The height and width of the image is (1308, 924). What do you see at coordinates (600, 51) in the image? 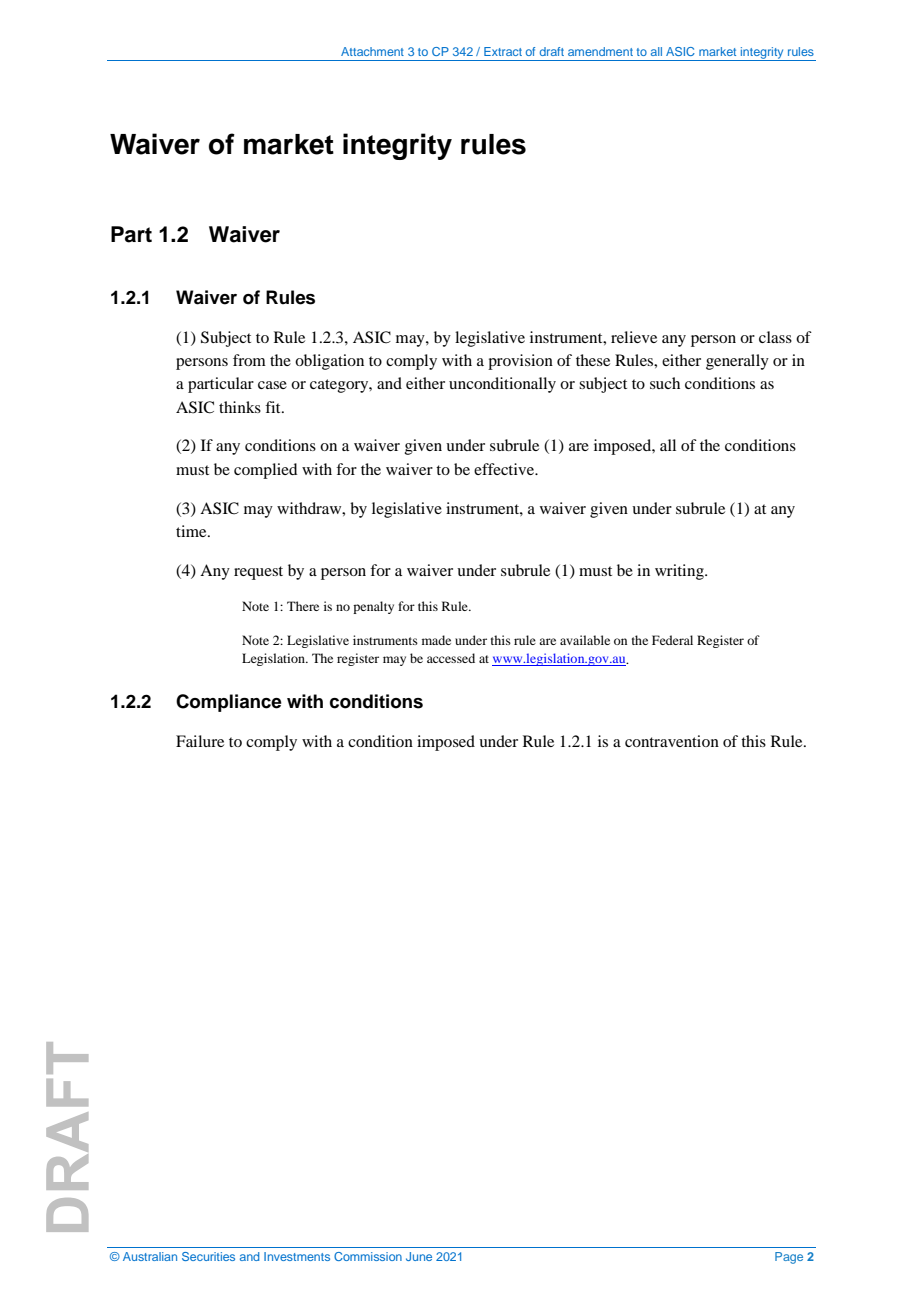
I see `amendment` at bounding box center [600, 51].
